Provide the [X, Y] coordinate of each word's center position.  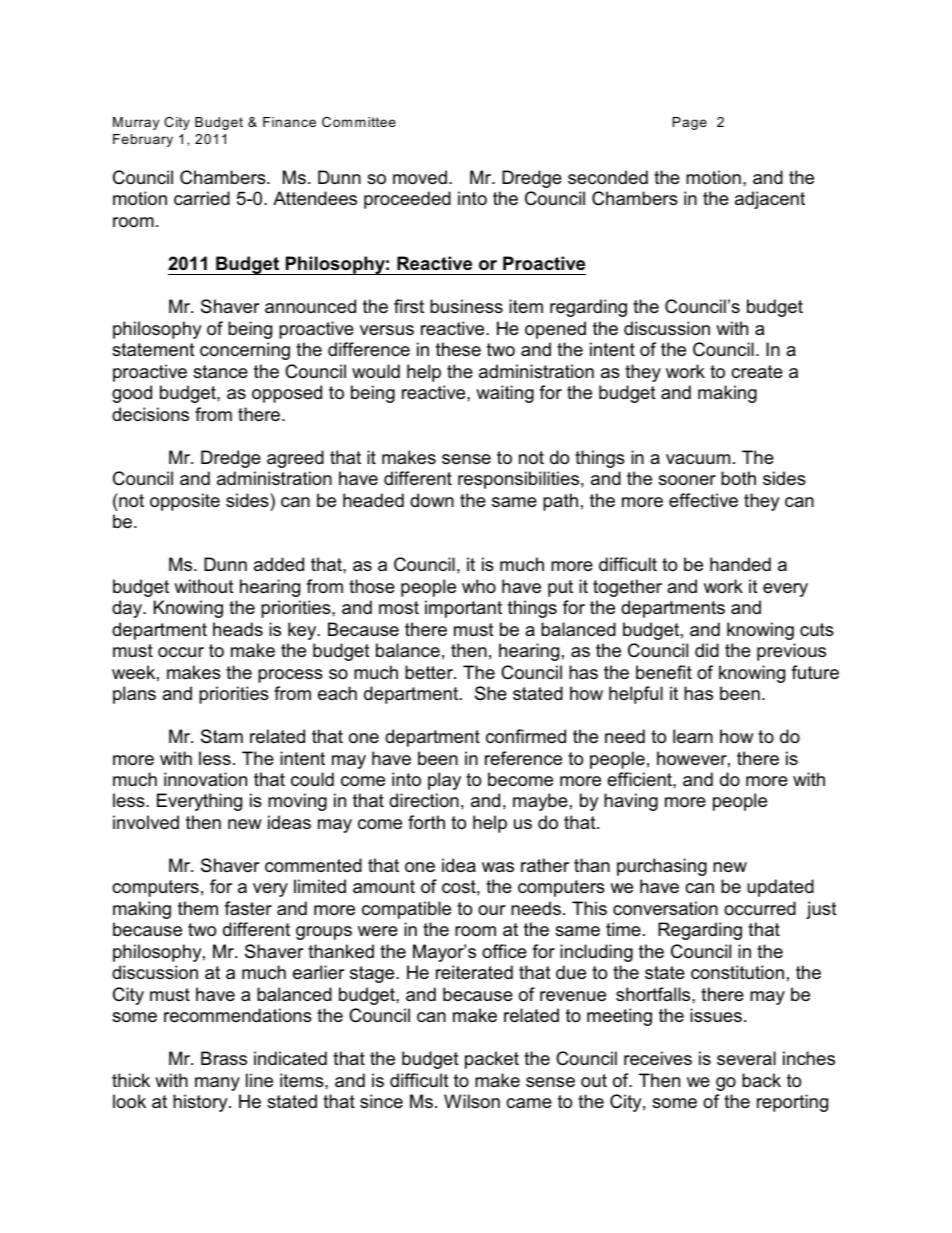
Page [690, 123]
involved [146, 822]
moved [420, 177]
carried [202, 198]
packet [492, 1060]
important [463, 609]
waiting [505, 394]
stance [220, 372]
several [746, 1058]
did [707, 650]
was [498, 867]
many [217, 1084]
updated [780, 888]
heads [238, 629]
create [757, 371]
